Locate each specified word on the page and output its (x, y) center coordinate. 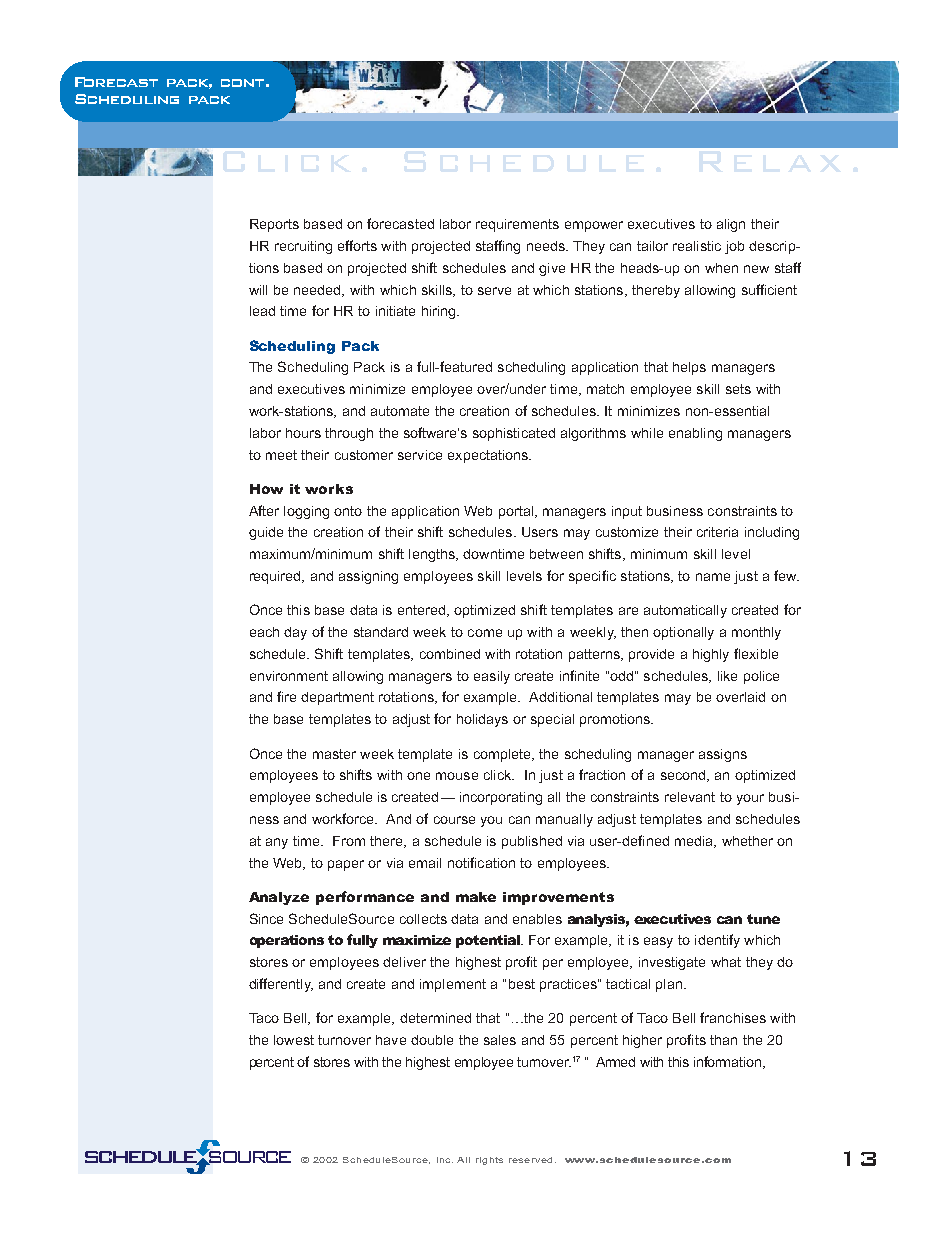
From (349, 841)
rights (489, 1161)
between (556, 554)
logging (306, 512)
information (727, 1061)
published (532, 842)
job (734, 247)
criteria (717, 532)
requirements (517, 225)
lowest (294, 1040)
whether (747, 841)
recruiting (303, 247)
